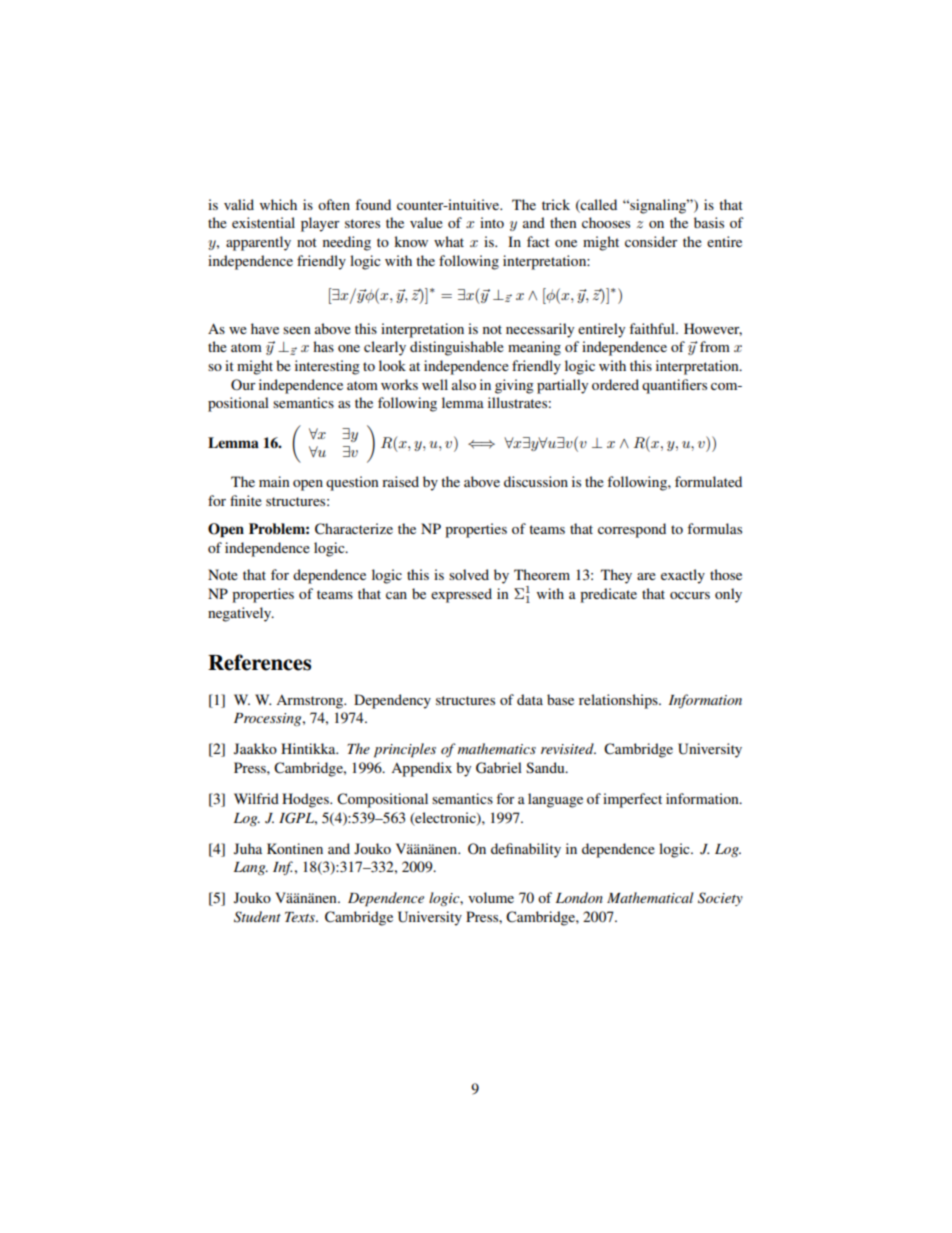 The width and height of the page is (952, 1233). Describe the element at coordinates (708, 481) in the page. I see `formulated` at that location.
